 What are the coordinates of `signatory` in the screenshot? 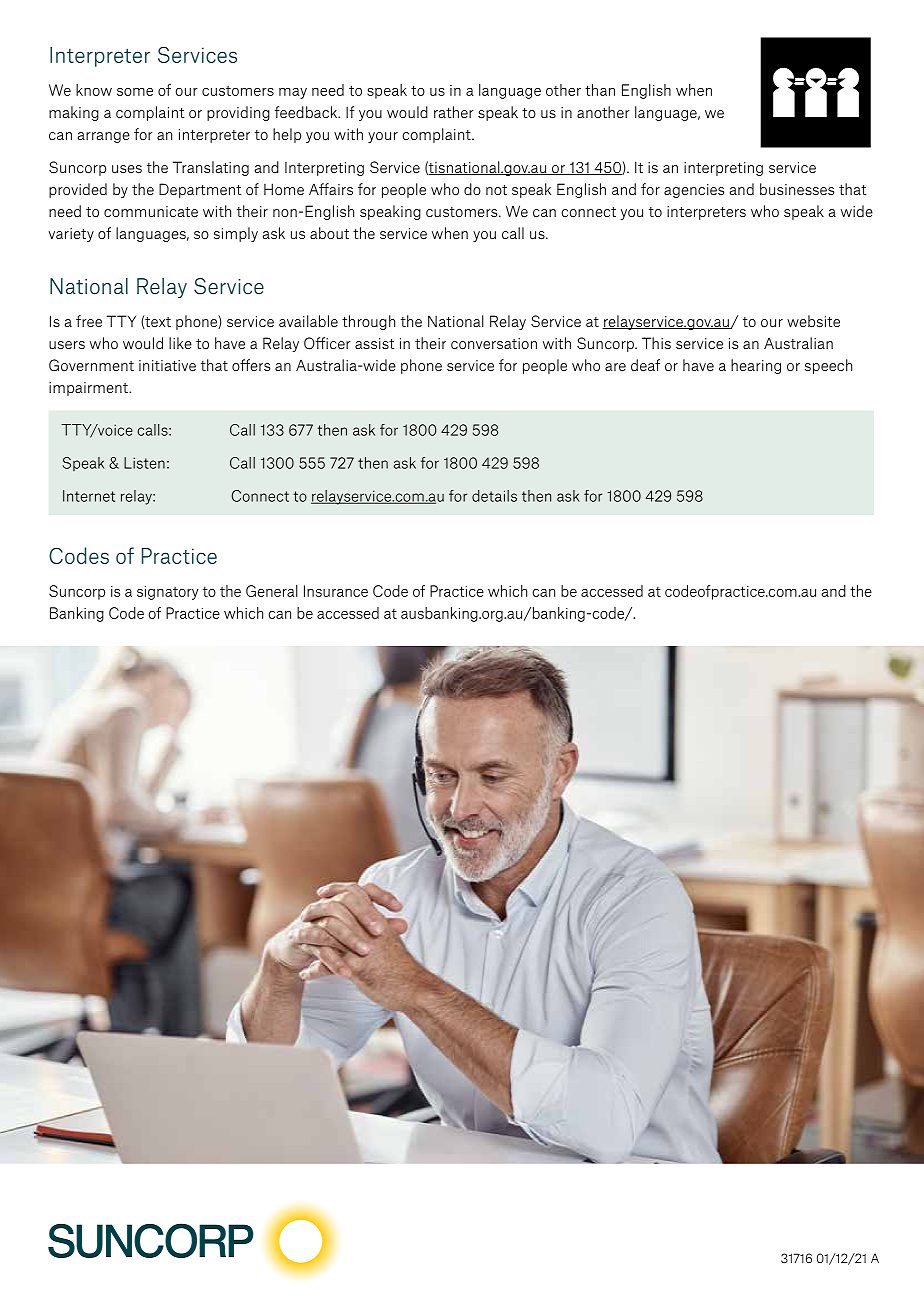 It's located at (167, 593).
